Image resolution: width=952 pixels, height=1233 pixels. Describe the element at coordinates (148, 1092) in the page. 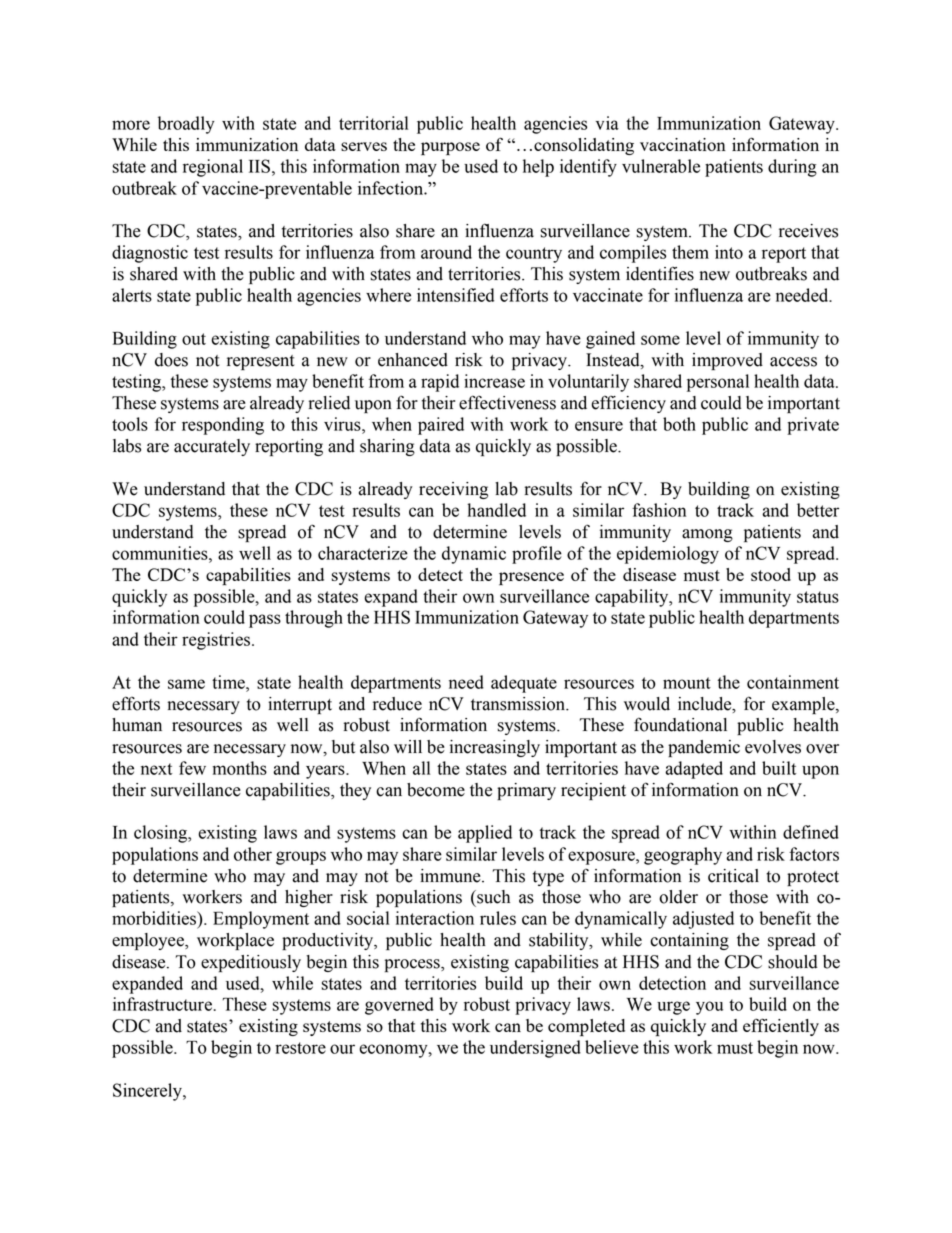

I see `Sincerely` at that location.
